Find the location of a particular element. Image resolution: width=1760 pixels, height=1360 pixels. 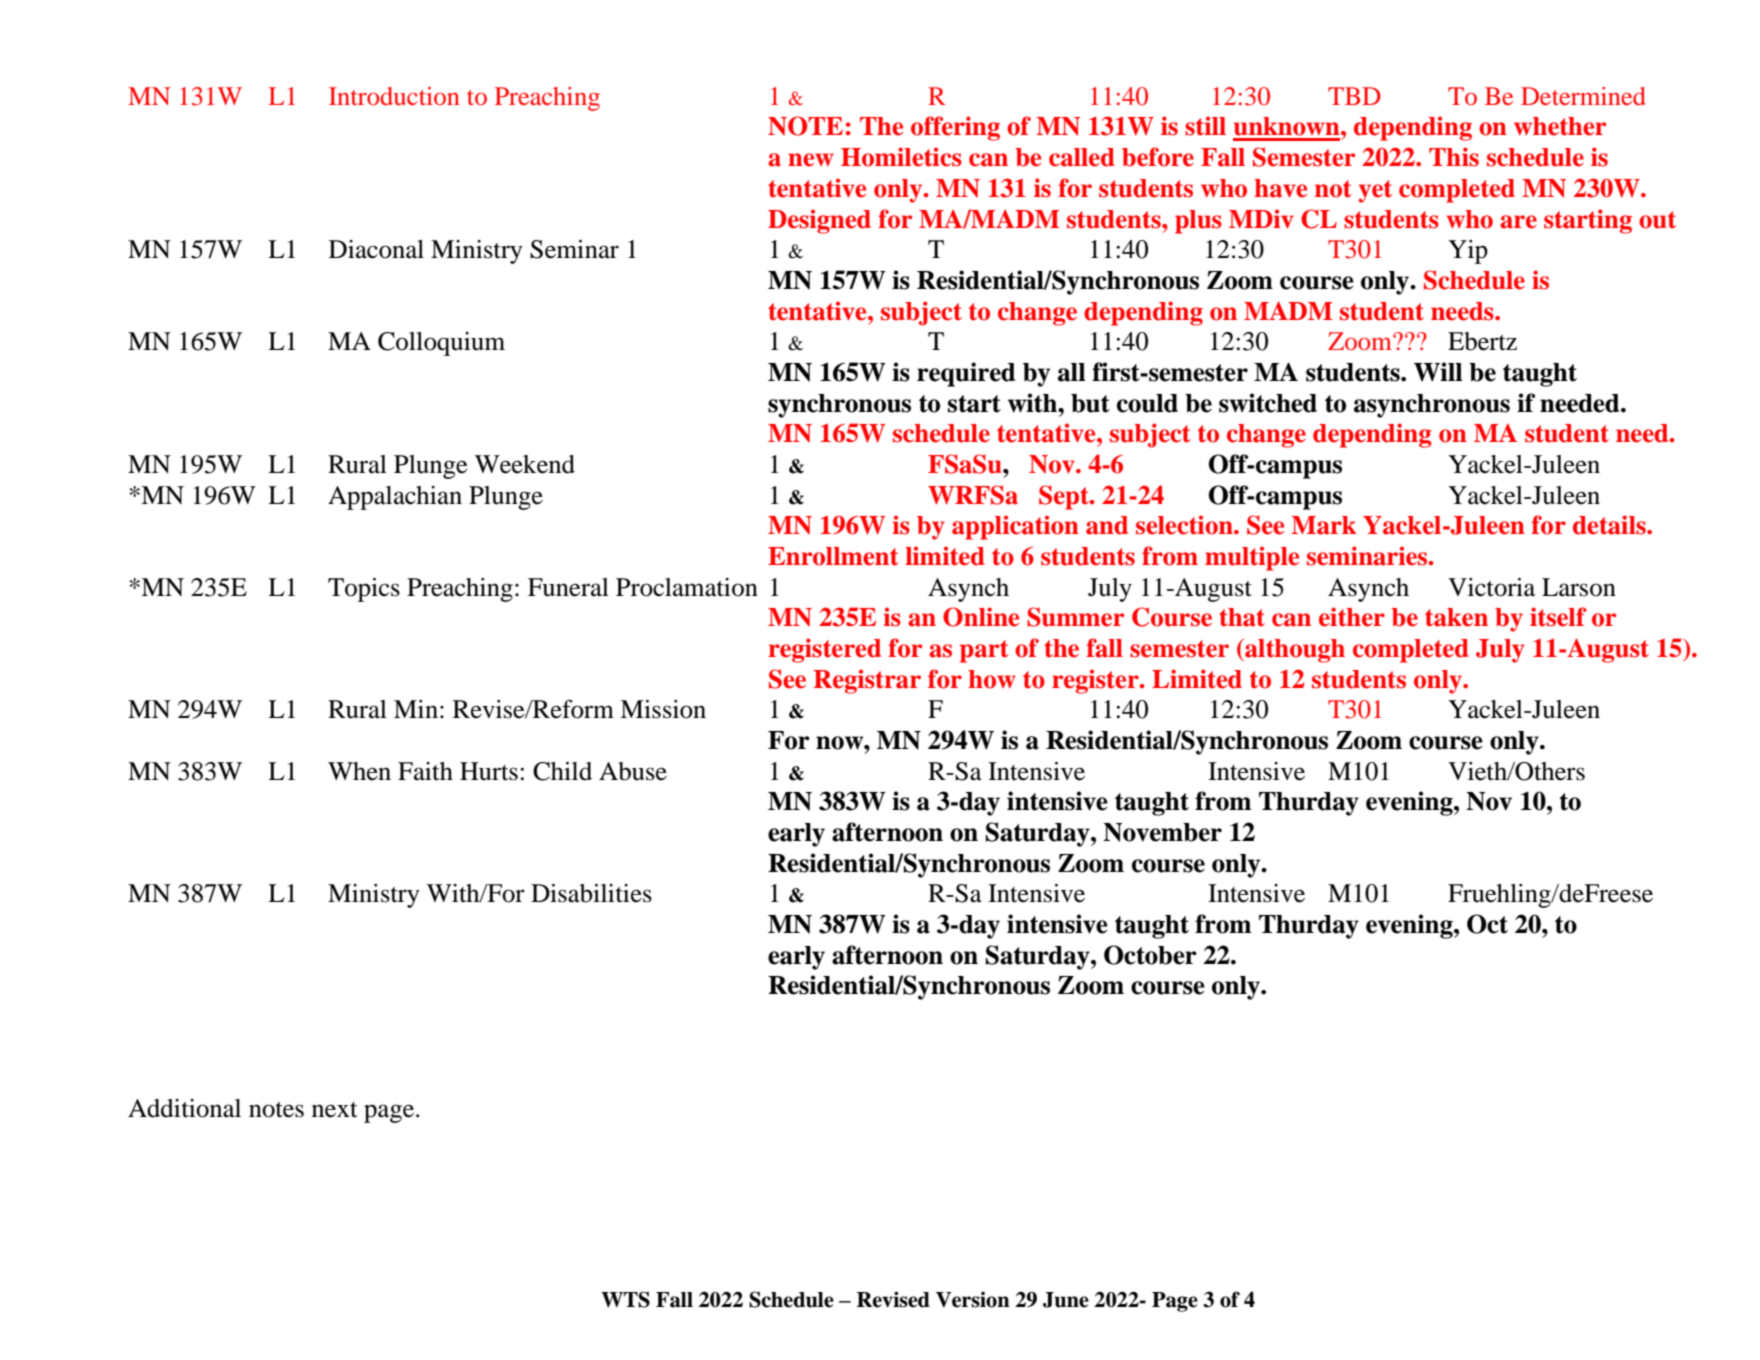

November is located at coordinates (1162, 832).
